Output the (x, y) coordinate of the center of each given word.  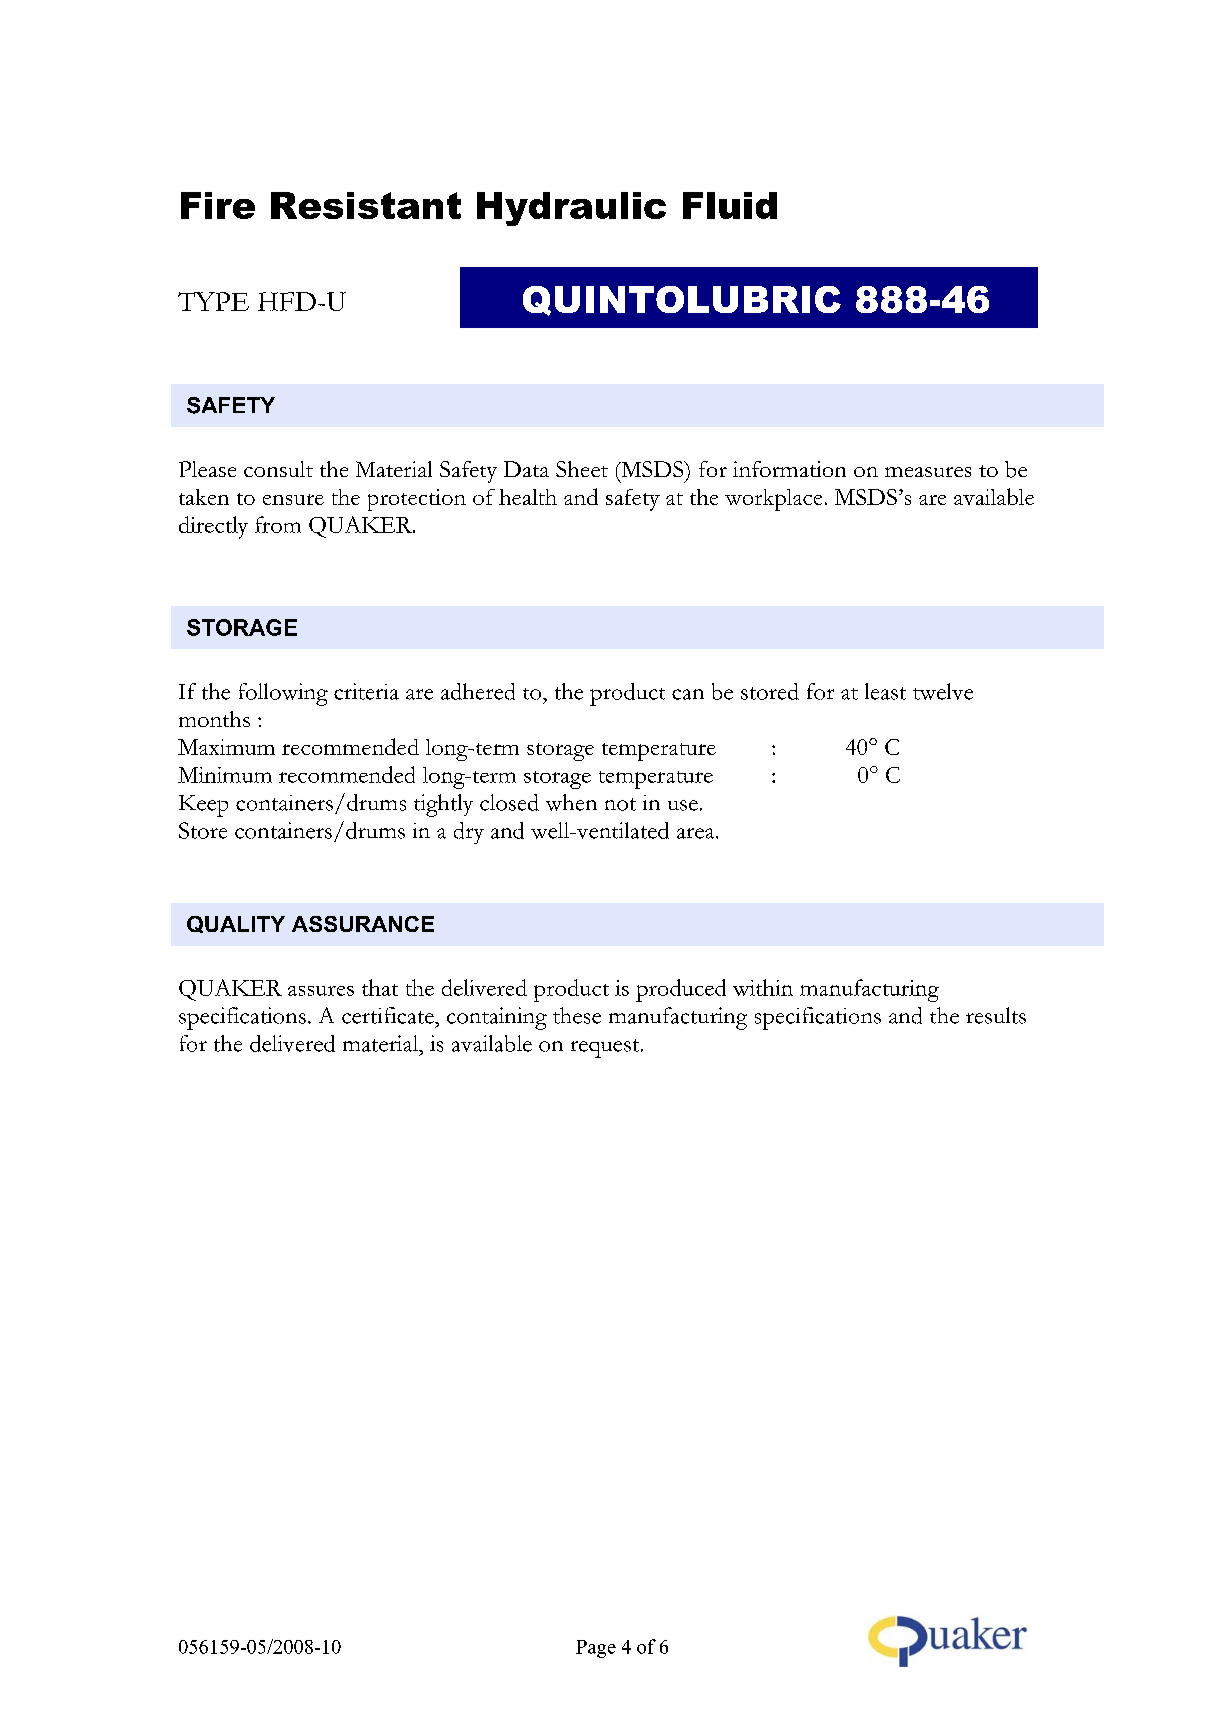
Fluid (730, 205)
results (996, 1015)
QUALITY (236, 924)
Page (596, 1649)
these (577, 1015)
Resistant (366, 205)
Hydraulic (571, 209)
